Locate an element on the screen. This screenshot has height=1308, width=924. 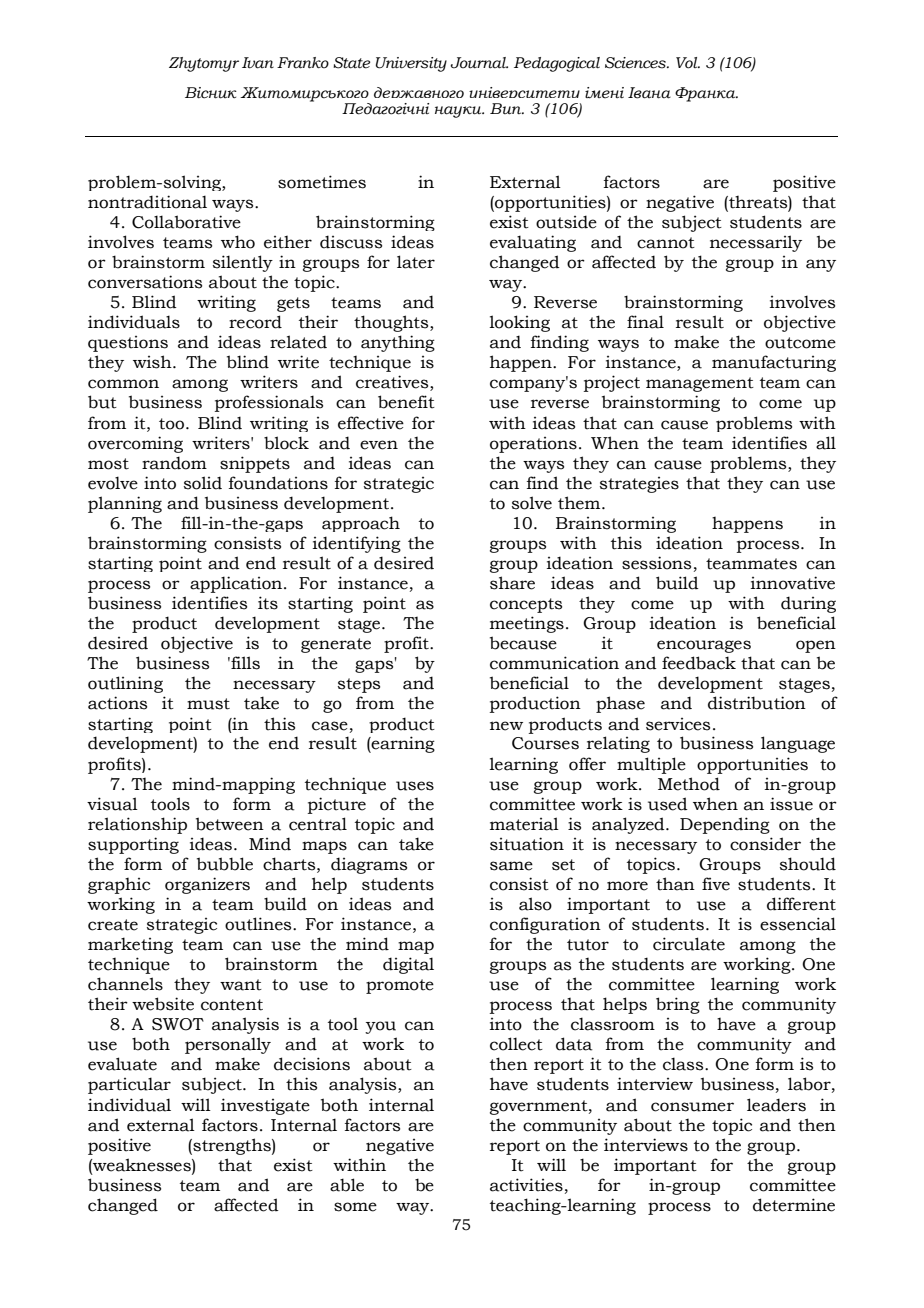
investigate is located at coordinates (265, 1106).
